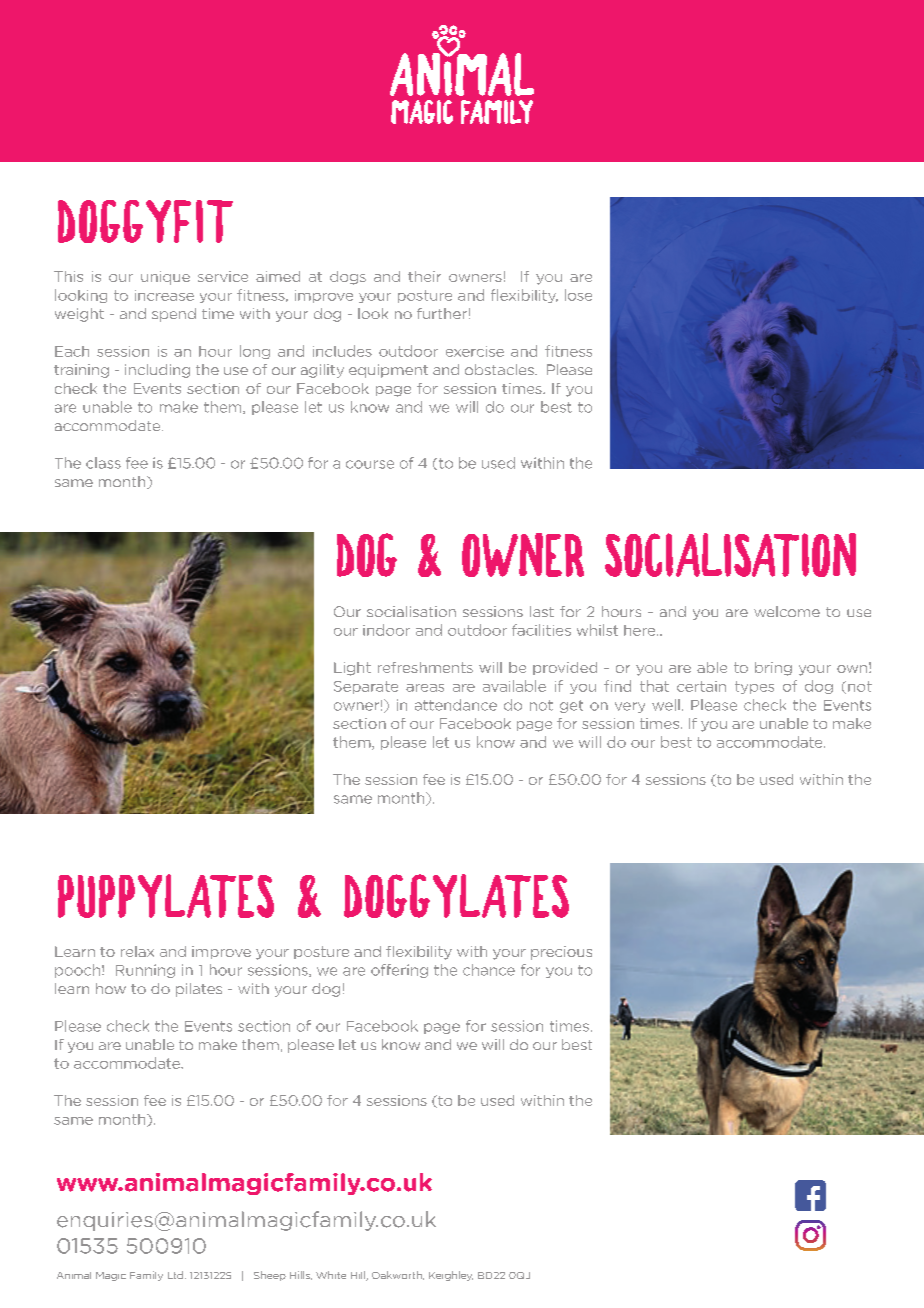 This screenshot has height=1308, width=924. I want to click on precious, so click(561, 953).
